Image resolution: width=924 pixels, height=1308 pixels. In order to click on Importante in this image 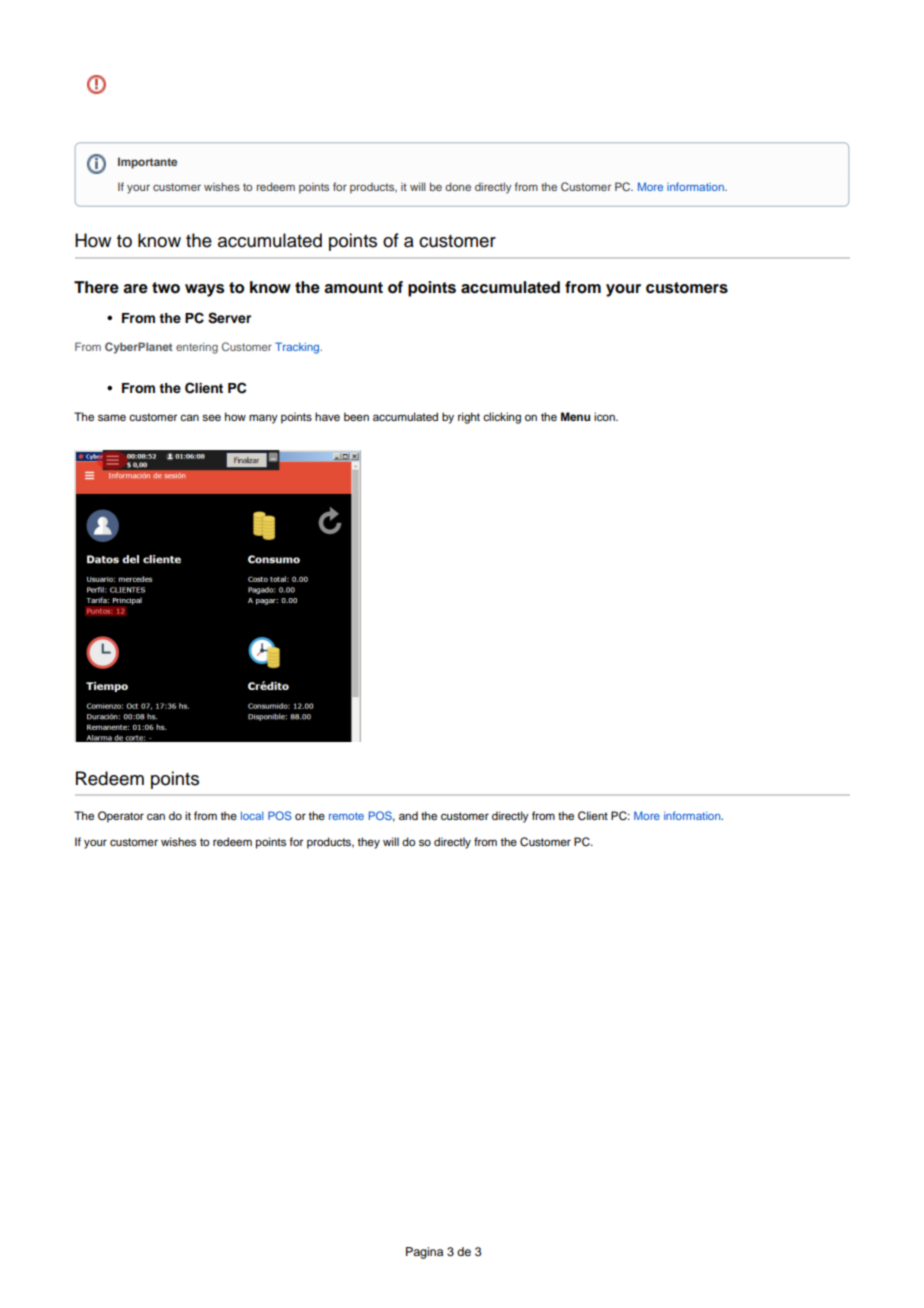, I will do `click(147, 163)`.
